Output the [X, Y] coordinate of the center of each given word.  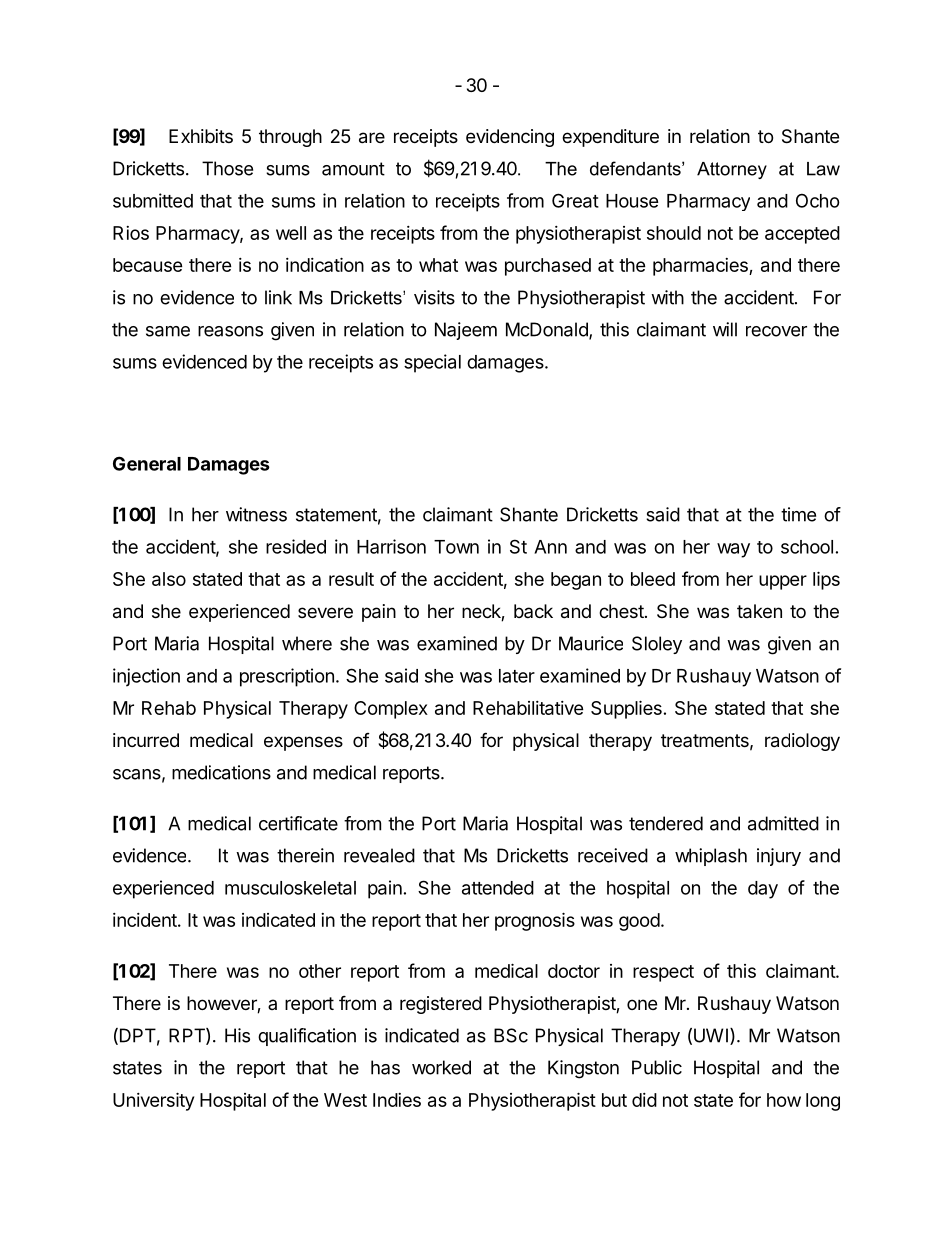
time [798, 514]
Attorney [732, 170]
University [153, 1101]
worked [441, 1067]
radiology [802, 742]
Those [227, 168]
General [147, 463]
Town [456, 547]
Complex [391, 710]
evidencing [510, 138]
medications [221, 772]
